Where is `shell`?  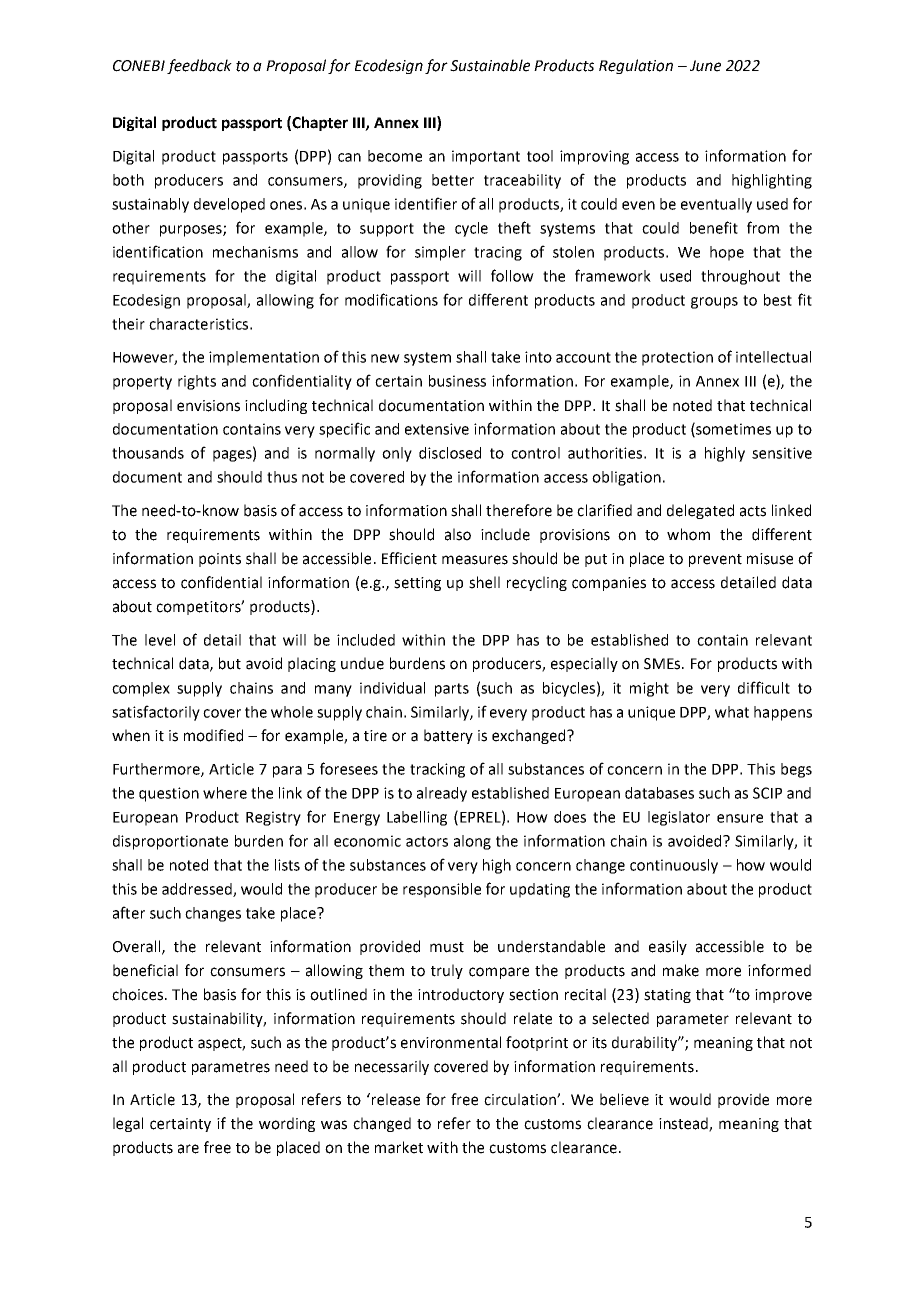 shell is located at coordinates (484, 582).
